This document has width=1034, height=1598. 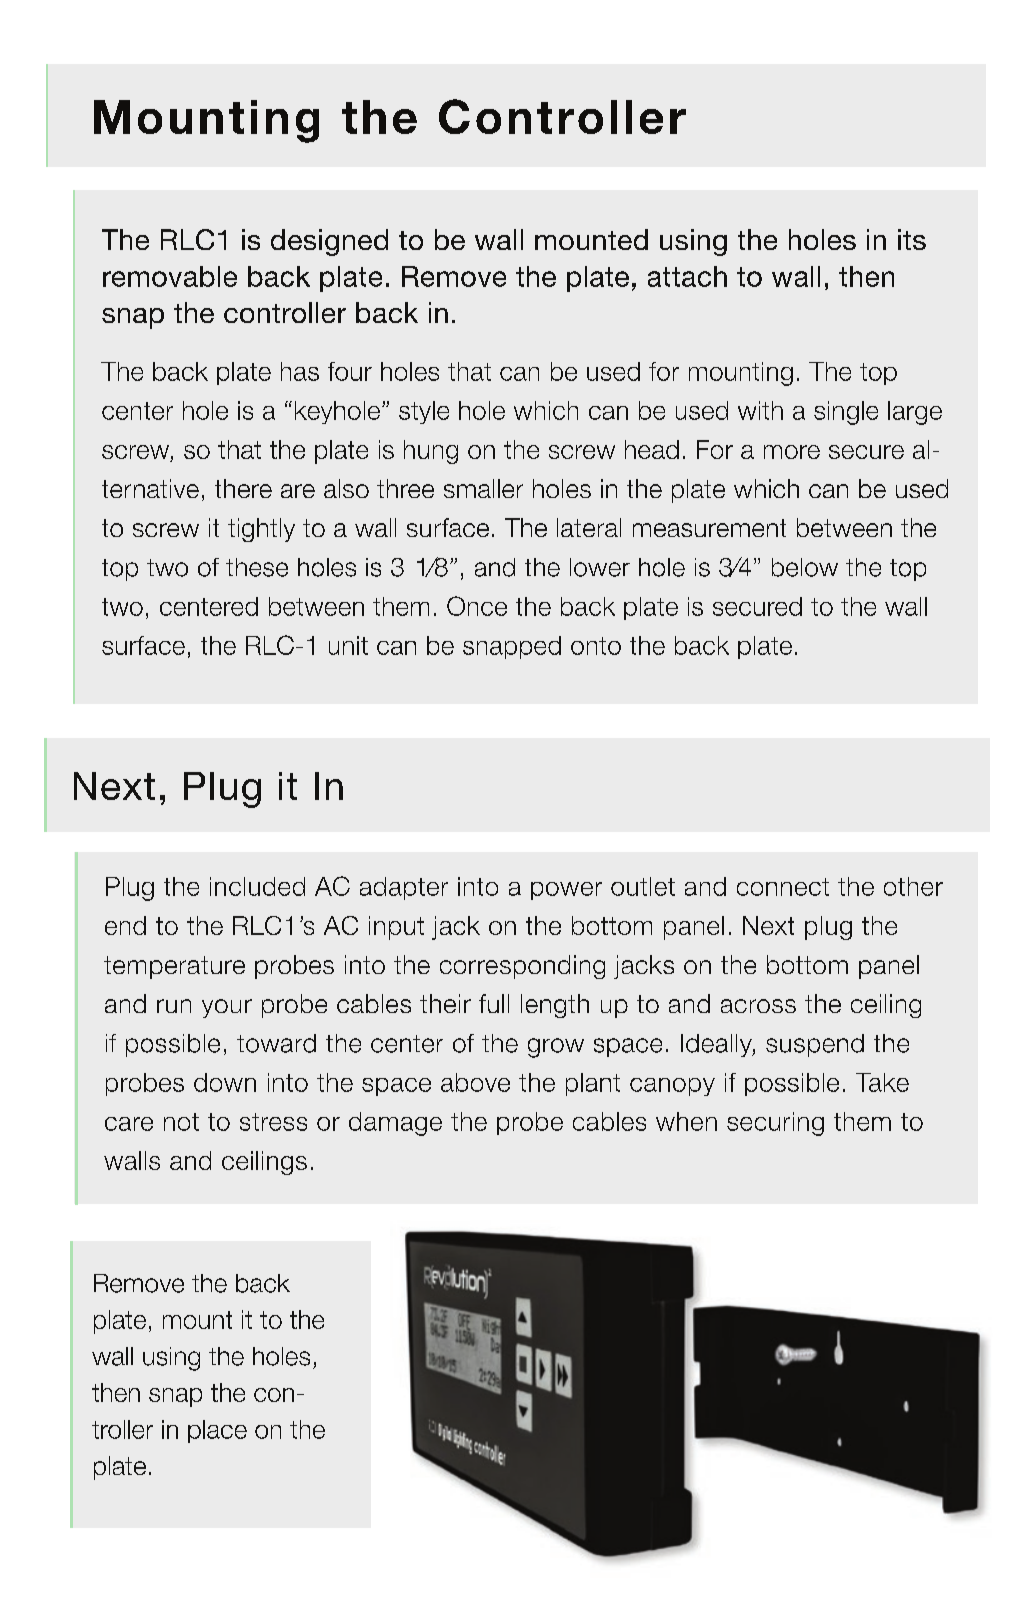 What do you see at coordinates (687, 276) in the document?
I see `attach` at bounding box center [687, 276].
